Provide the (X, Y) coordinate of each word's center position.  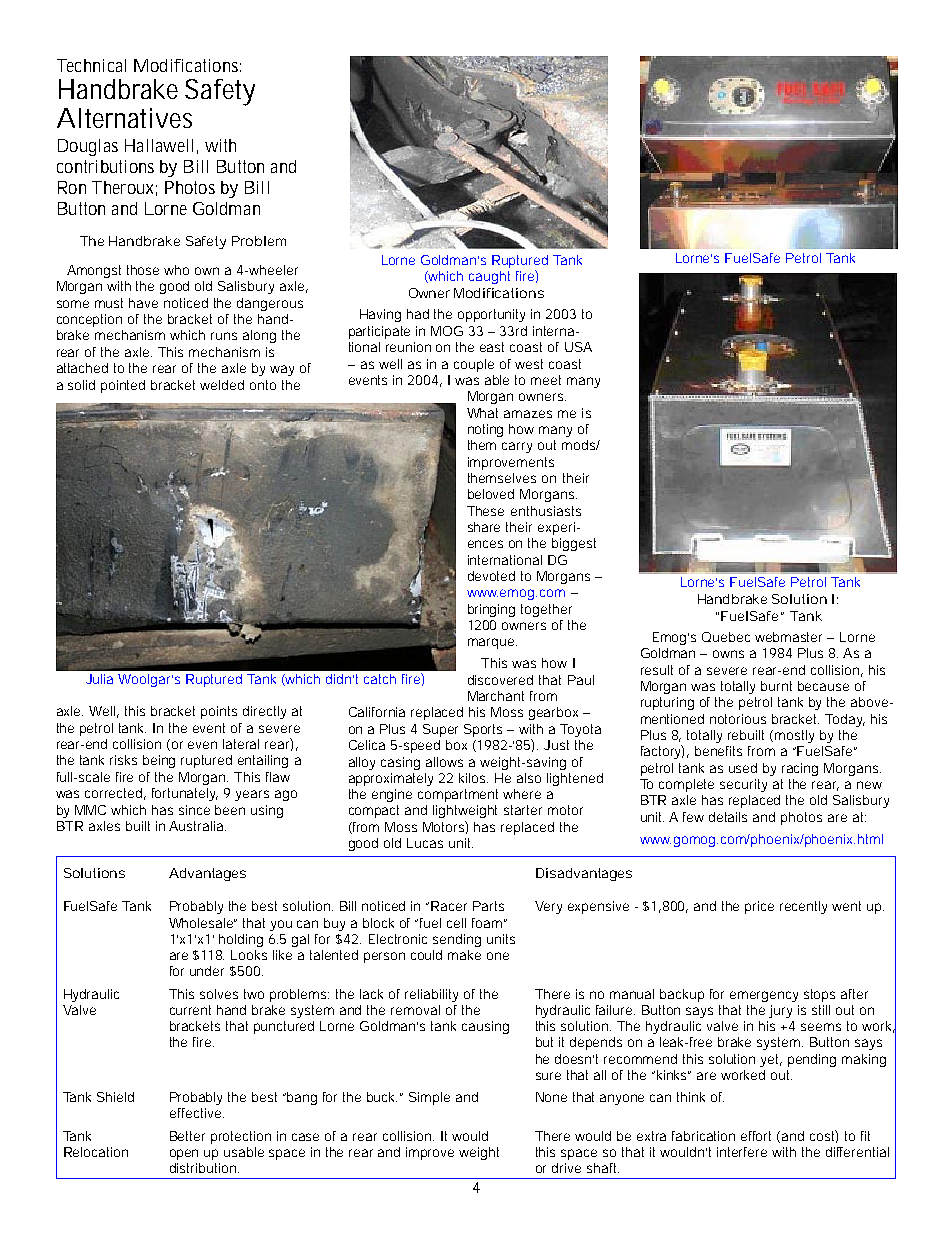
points (219, 712)
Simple (429, 1098)
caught (489, 277)
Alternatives (124, 118)
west (529, 364)
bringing (491, 610)
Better (187, 1136)
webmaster (788, 637)
